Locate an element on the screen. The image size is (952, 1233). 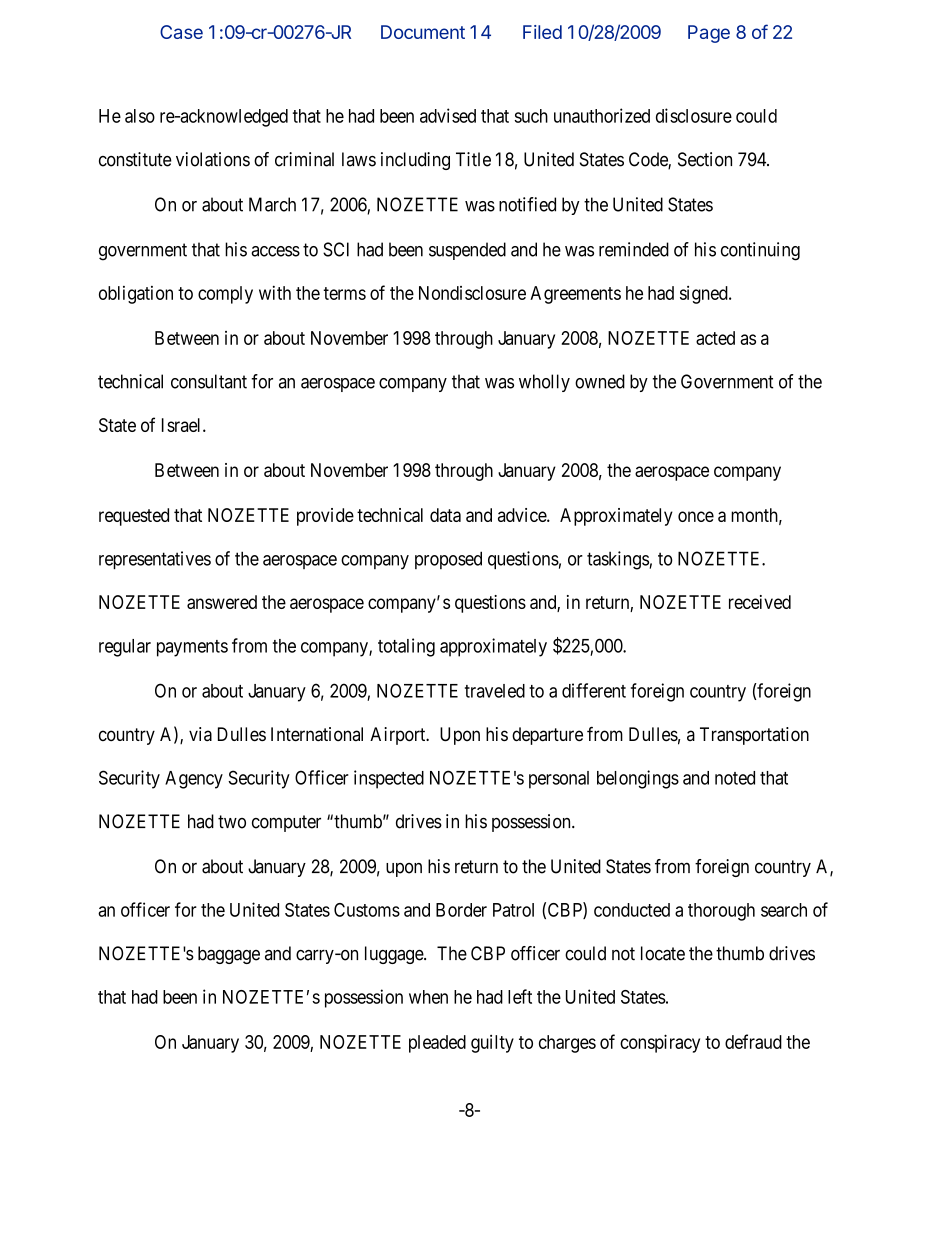
via is located at coordinates (200, 734).
